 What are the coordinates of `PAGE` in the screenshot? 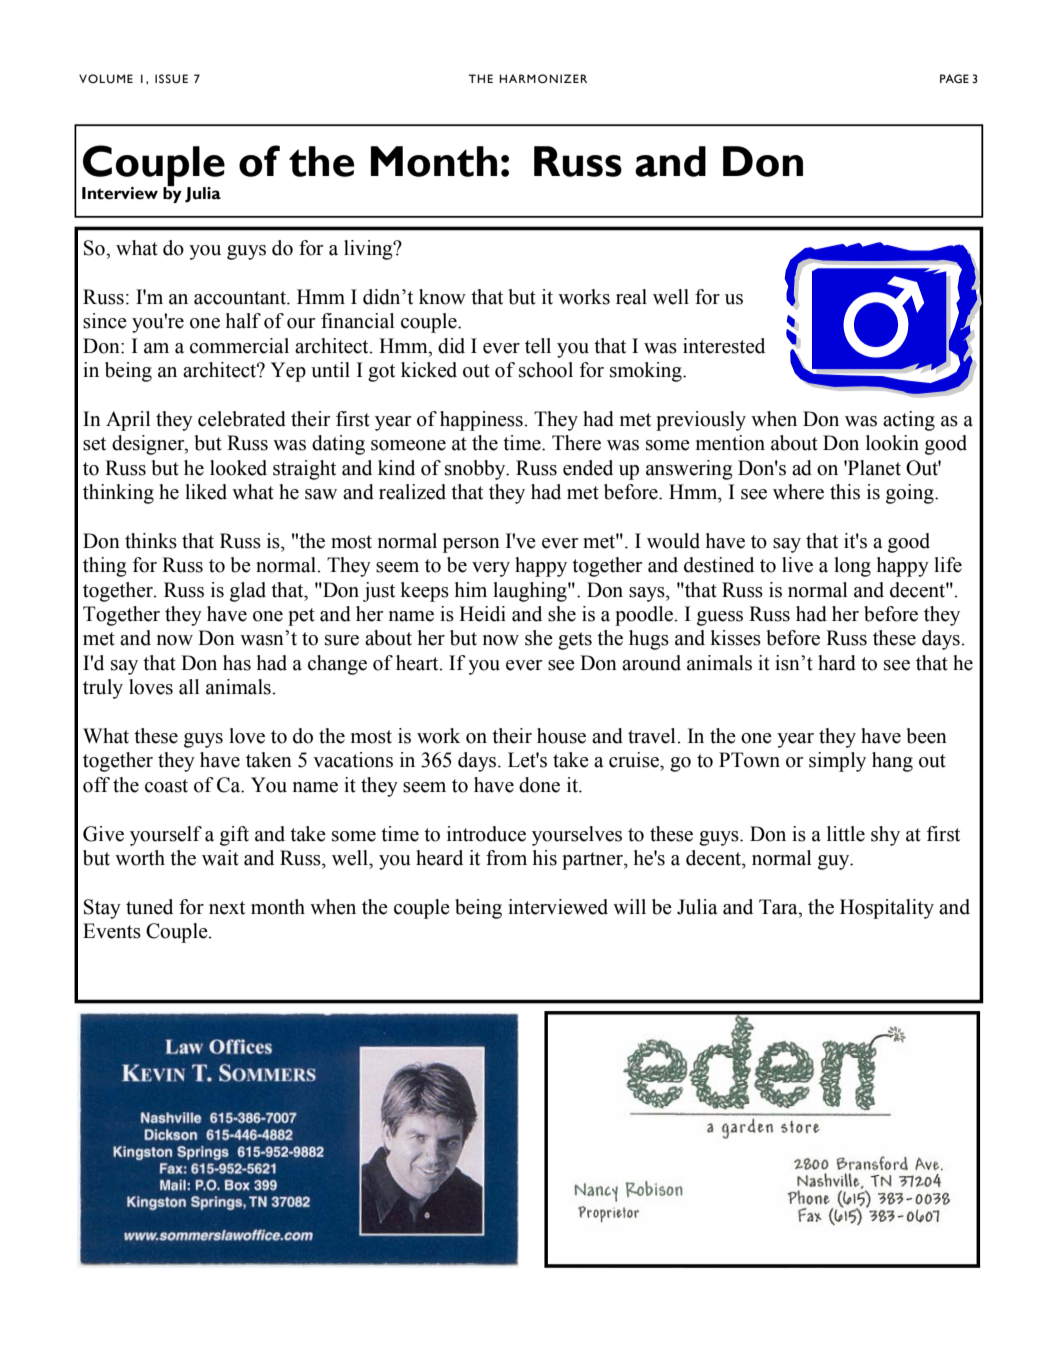 It's located at (954, 78).
